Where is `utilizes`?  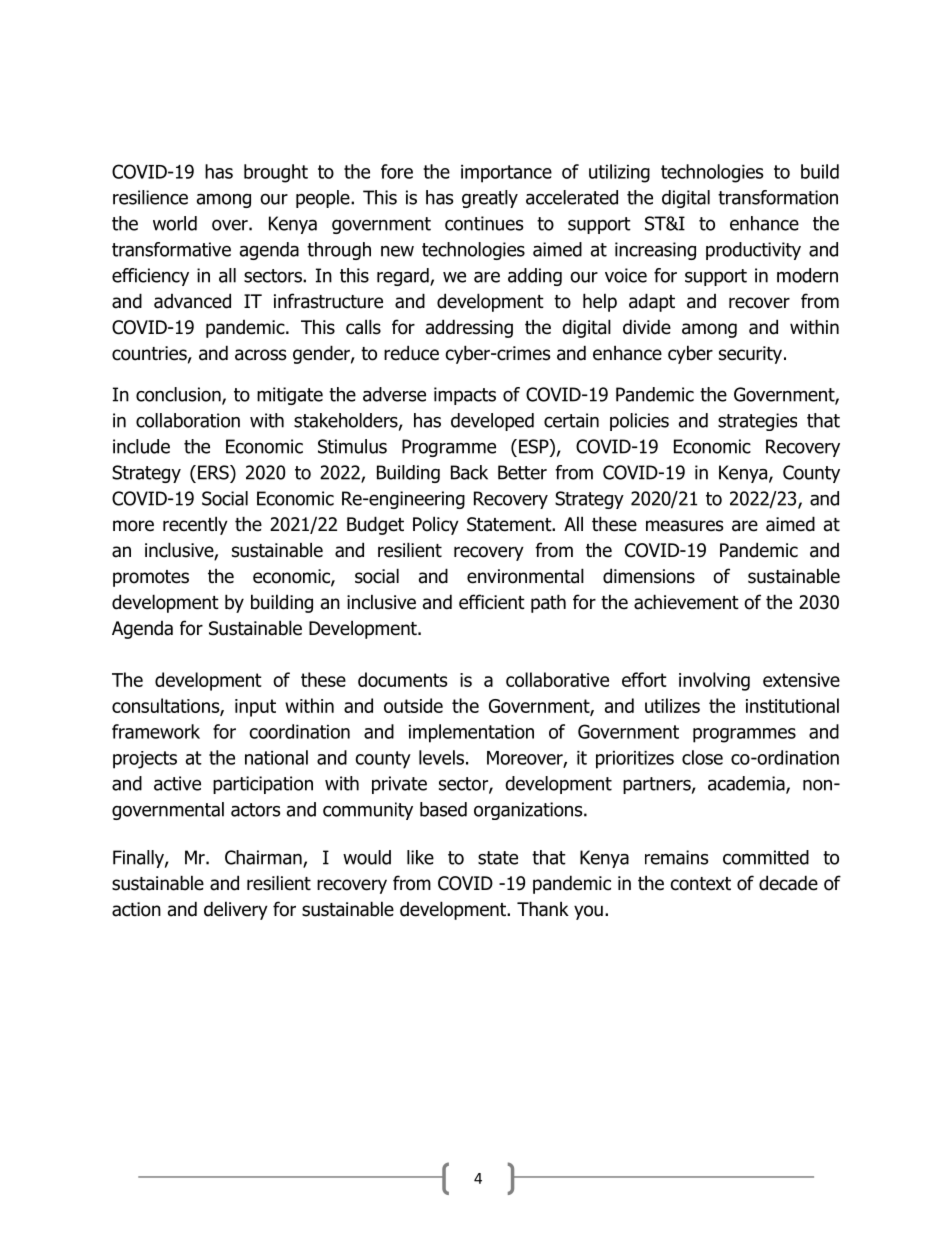 utilizes is located at coordinates (672, 705).
